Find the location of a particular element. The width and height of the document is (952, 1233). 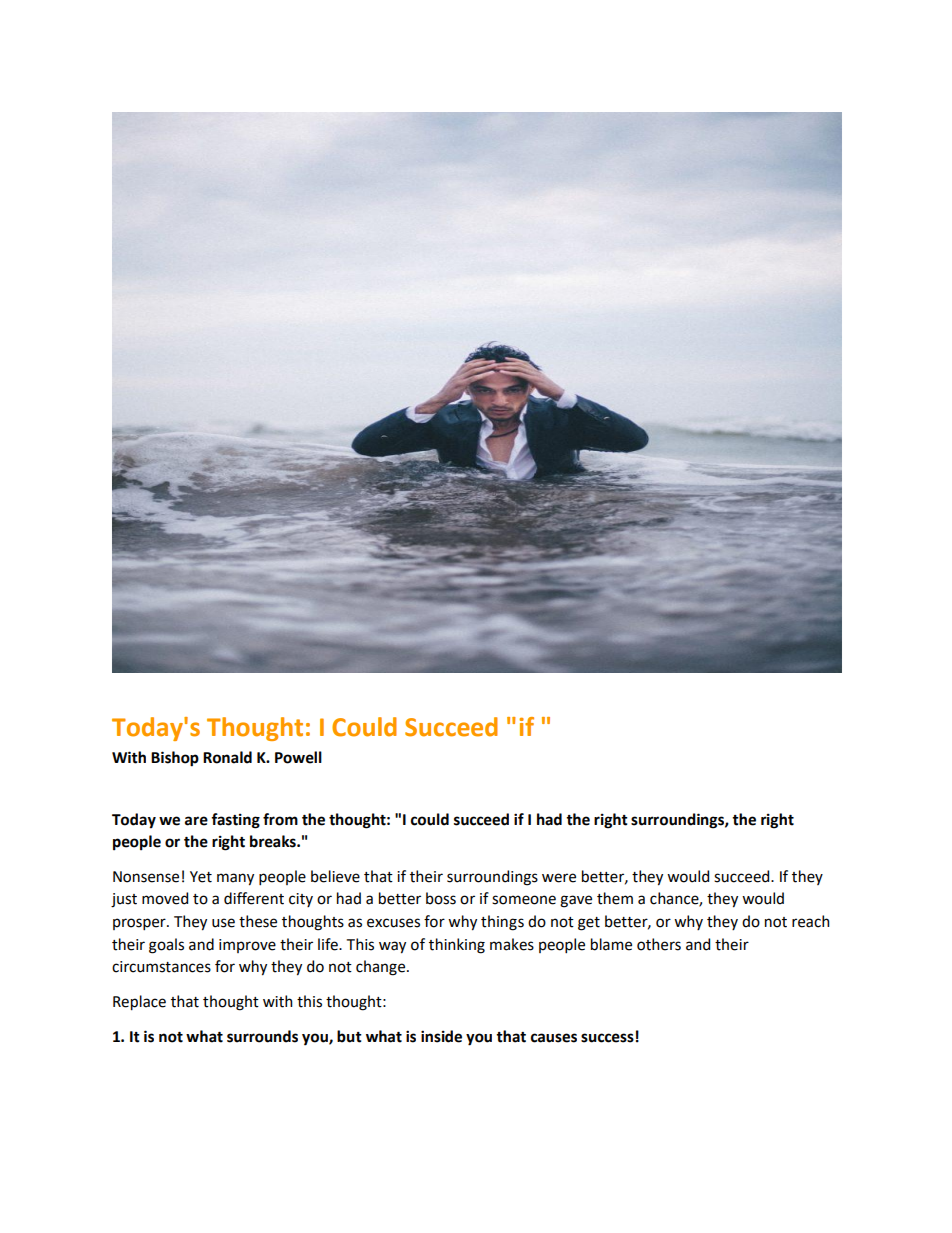

moved is located at coordinates (165, 898).
